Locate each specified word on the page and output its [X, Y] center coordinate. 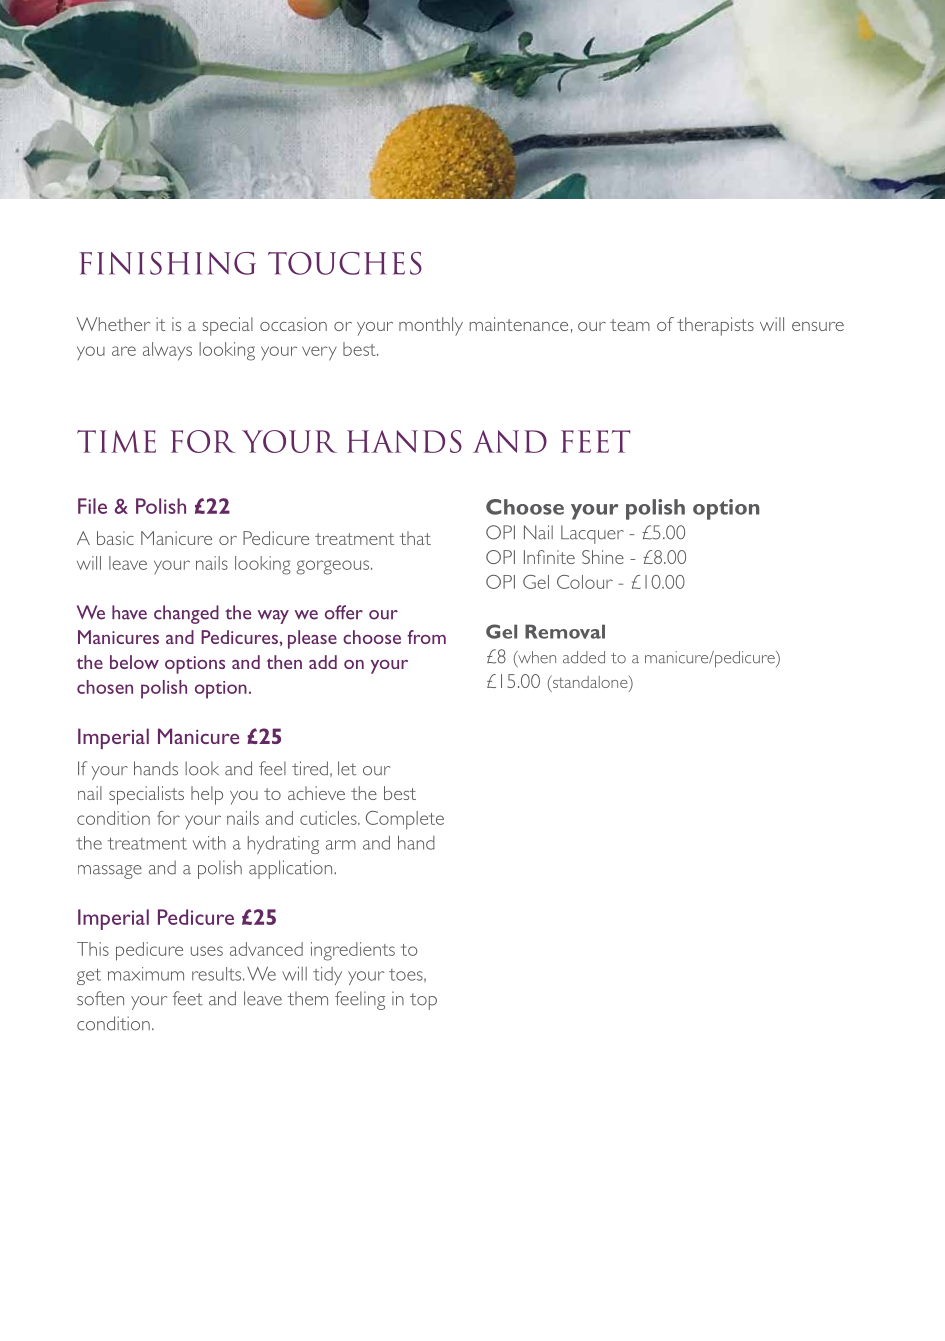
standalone [590, 683]
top [423, 1001]
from [426, 637]
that [415, 538]
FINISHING [167, 263]
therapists [715, 326]
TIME [116, 441]
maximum [146, 974]
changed [186, 614]
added [584, 657]
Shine [603, 557]
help [207, 795]
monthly [431, 326]
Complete [405, 820]
